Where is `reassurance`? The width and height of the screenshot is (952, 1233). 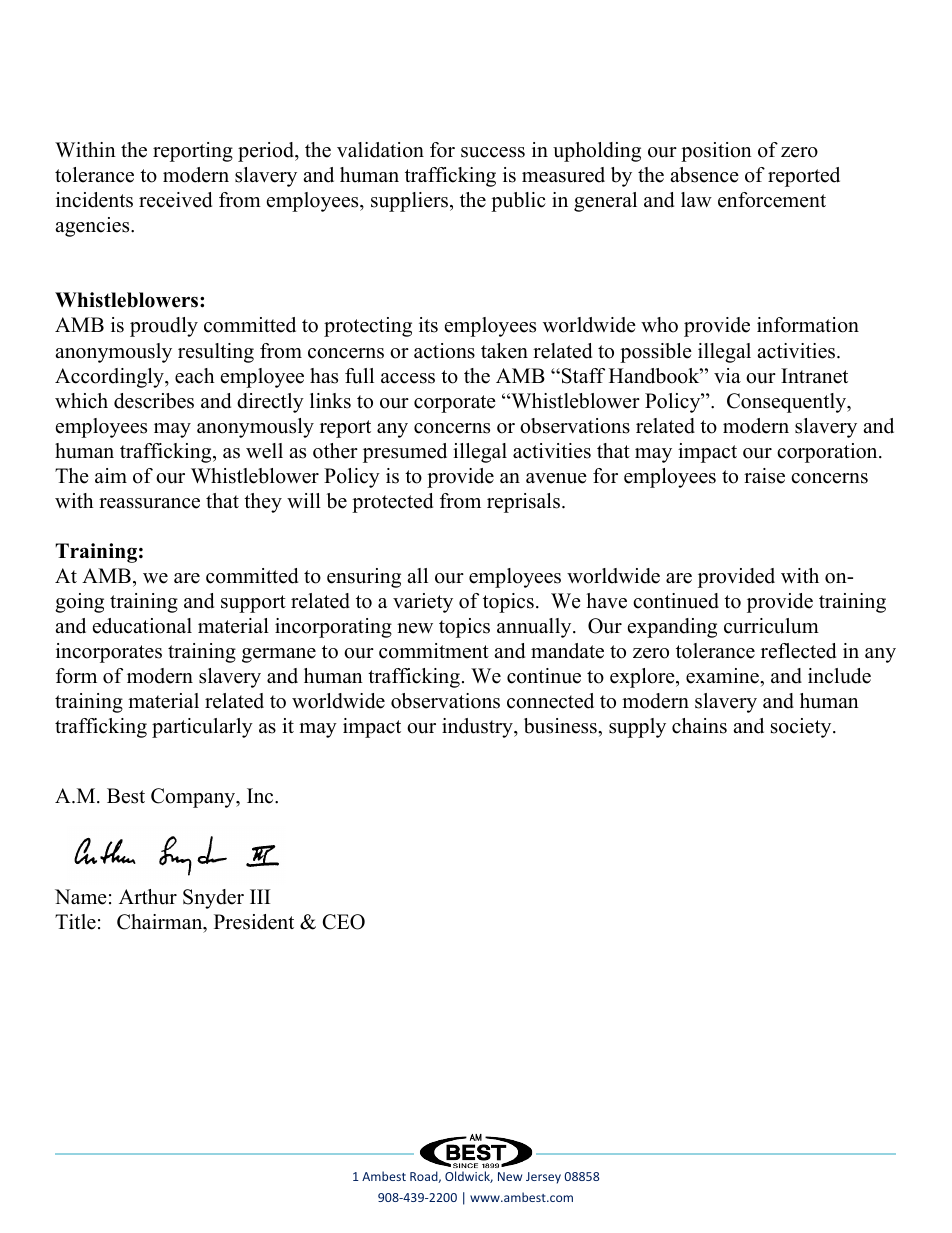
reassurance is located at coordinates (149, 503).
